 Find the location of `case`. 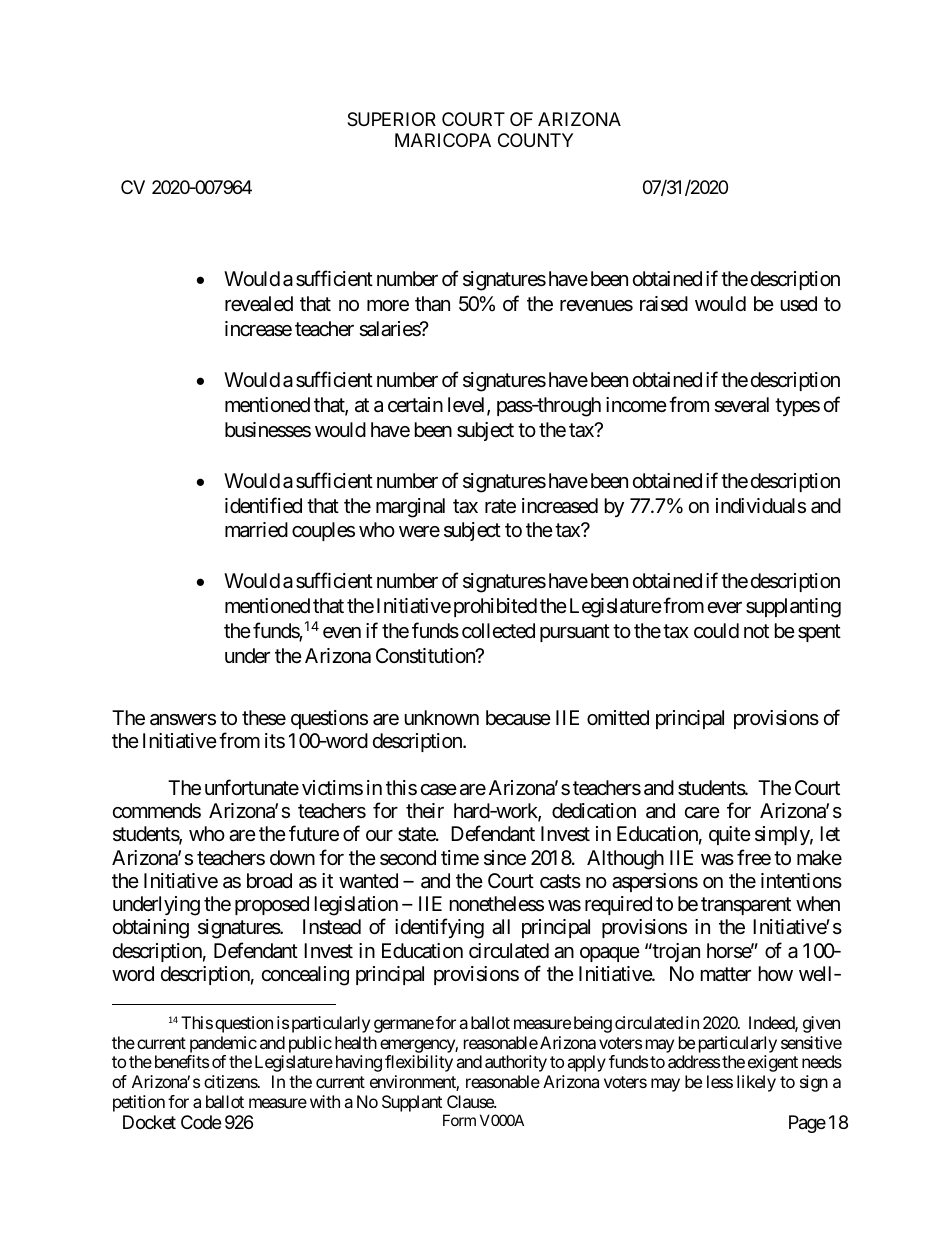

case is located at coordinates (439, 790).
